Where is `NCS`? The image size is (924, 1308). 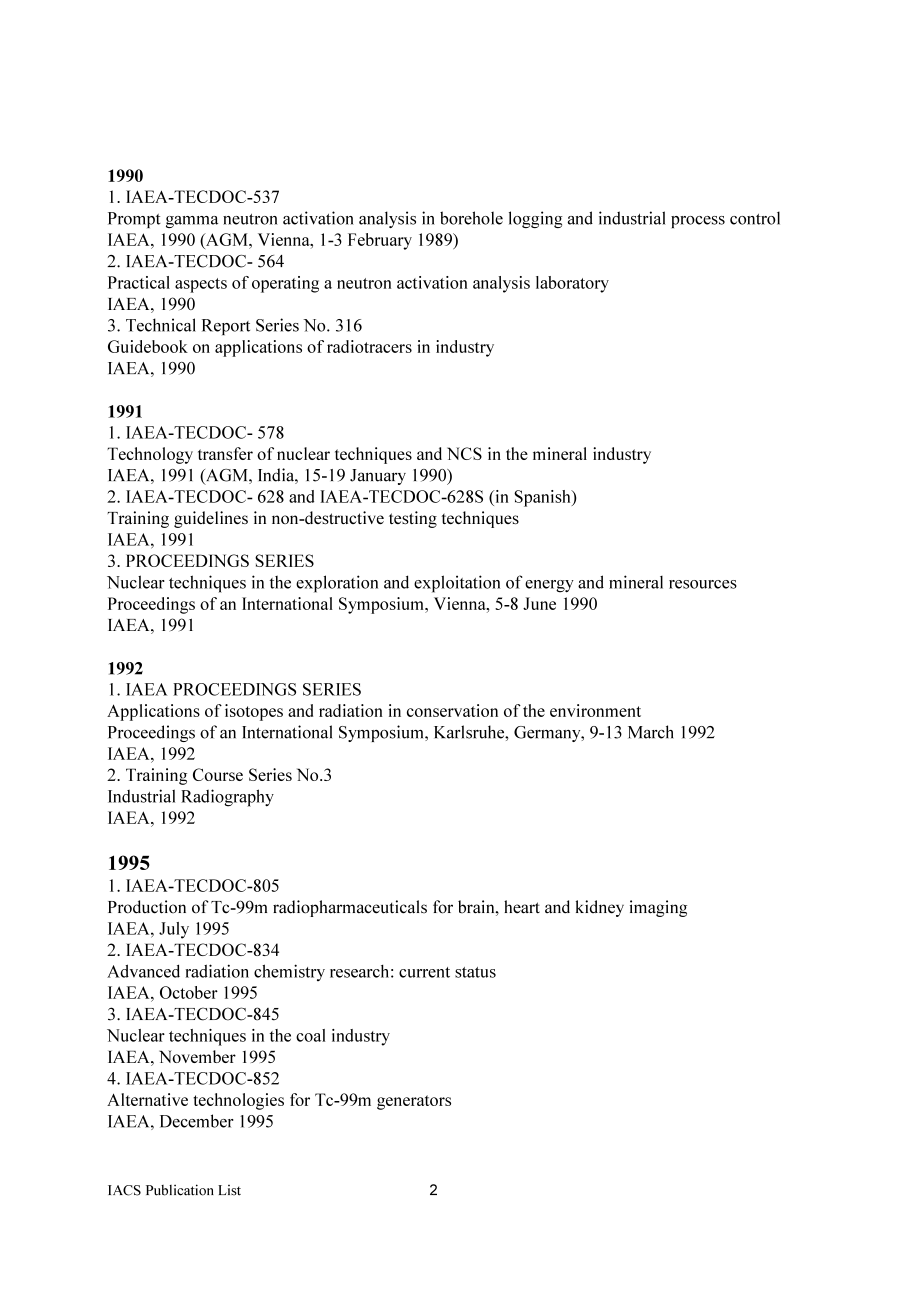 NCS is located at coordinates (464, 453).
